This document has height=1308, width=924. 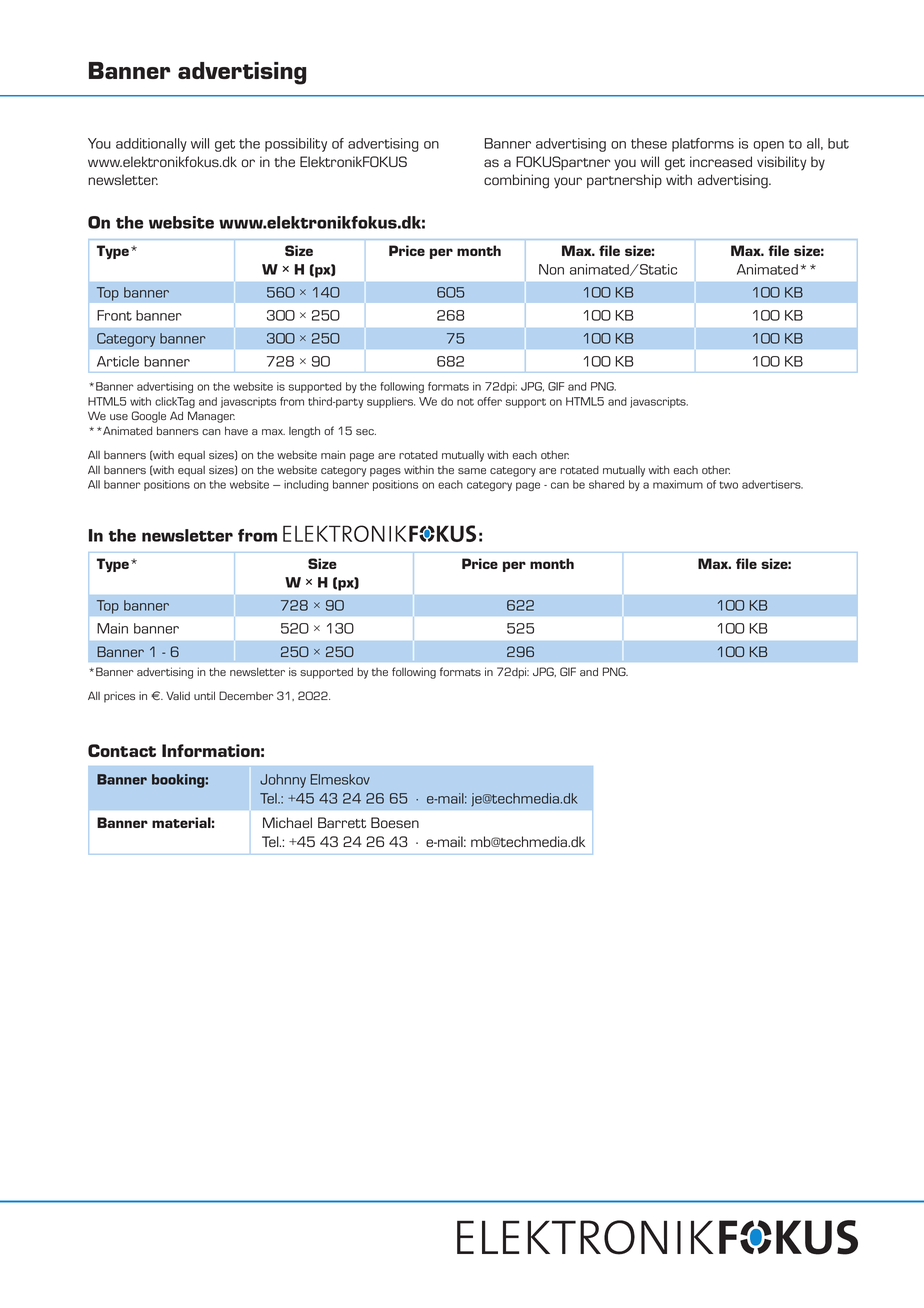 I want to click on visibility, so click(x=781, y=163).
